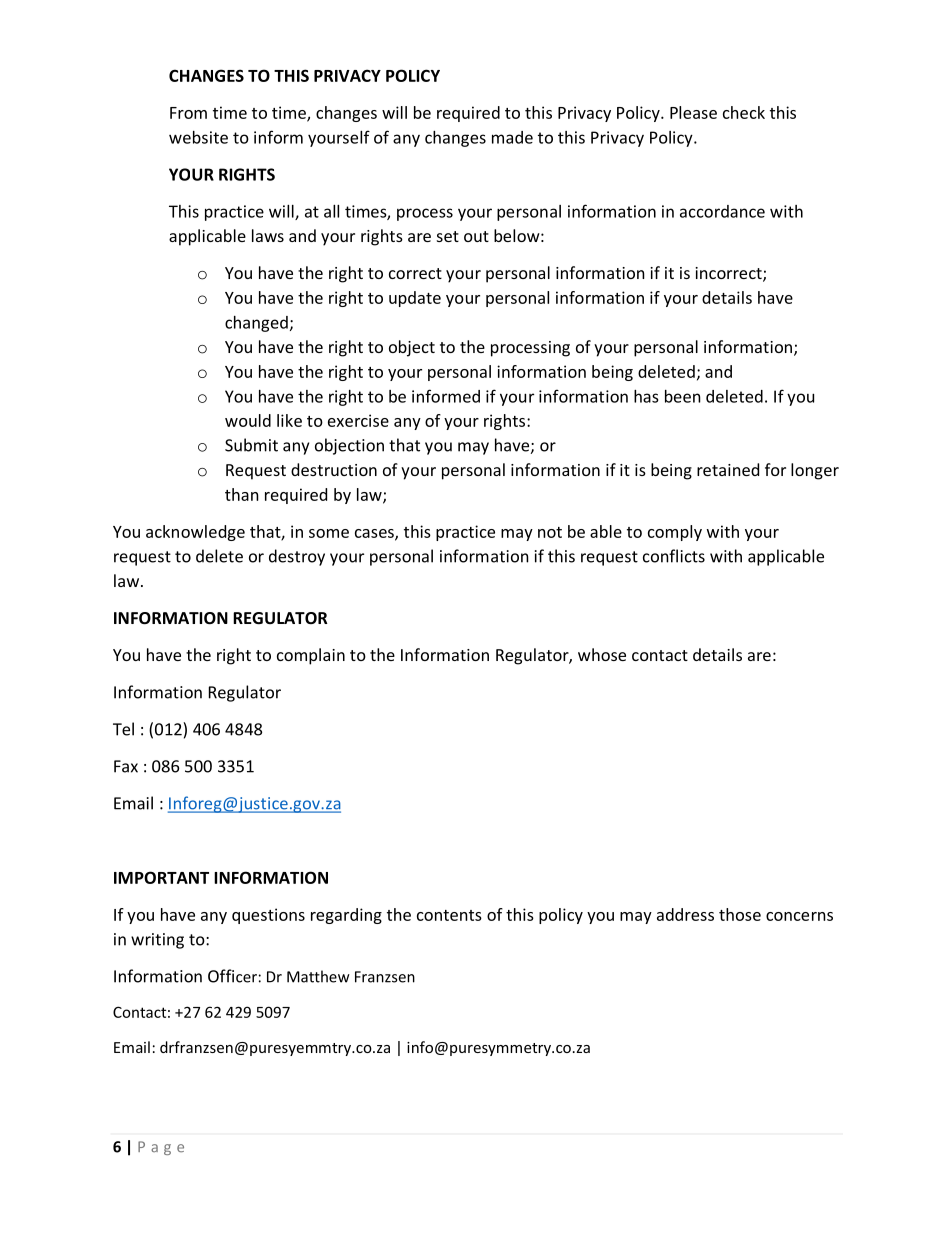  I want to click on acknowledge, so click(195, 533).
